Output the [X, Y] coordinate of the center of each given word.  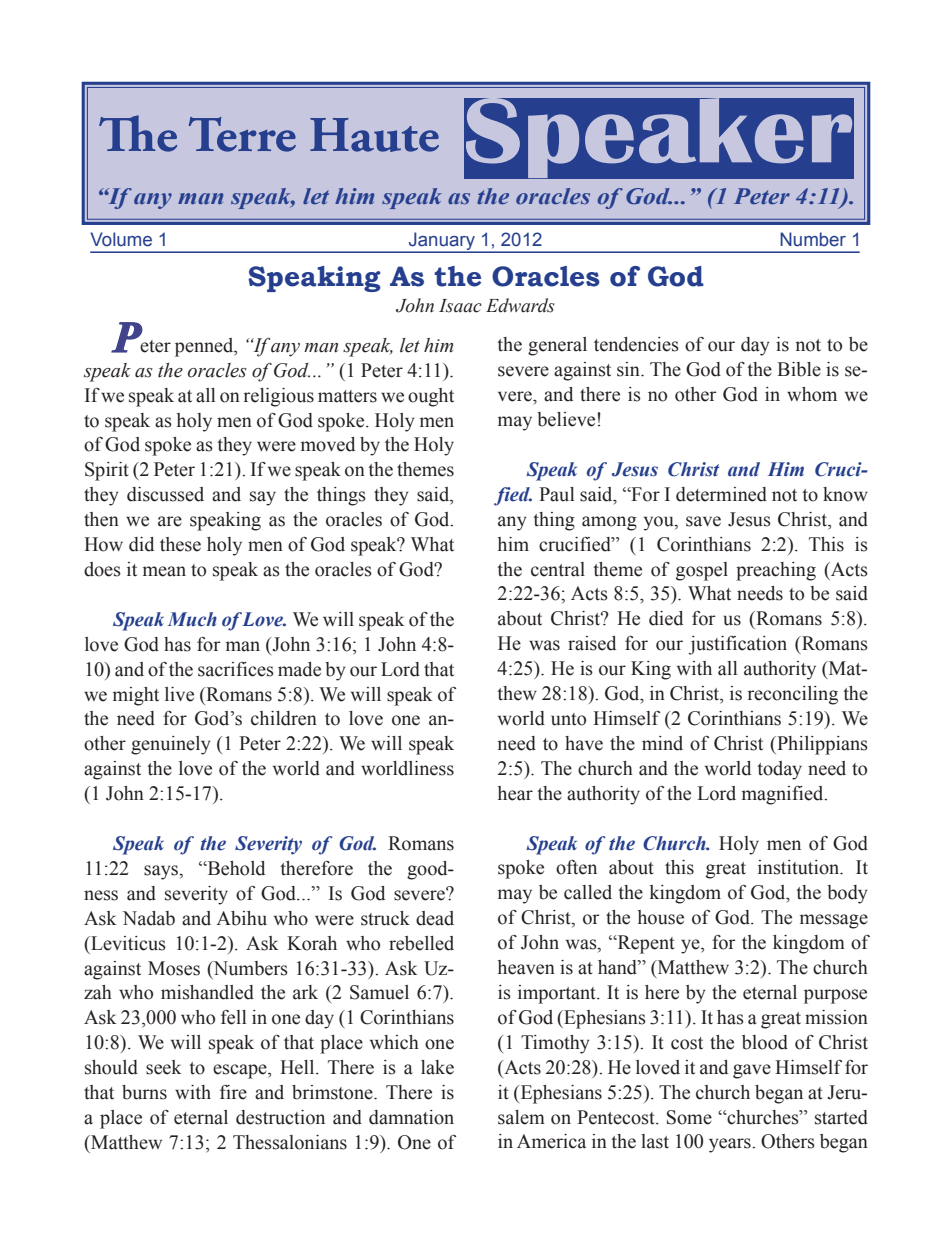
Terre [242, 134]
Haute [374, 135]
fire [233, 1092]
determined [721, 494]
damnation [411, 1117]
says [162, 872]
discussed [165, 494]
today [779, 770]
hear [515, 793]
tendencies [636, 344]
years [731, 1145]
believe [566, 419]
